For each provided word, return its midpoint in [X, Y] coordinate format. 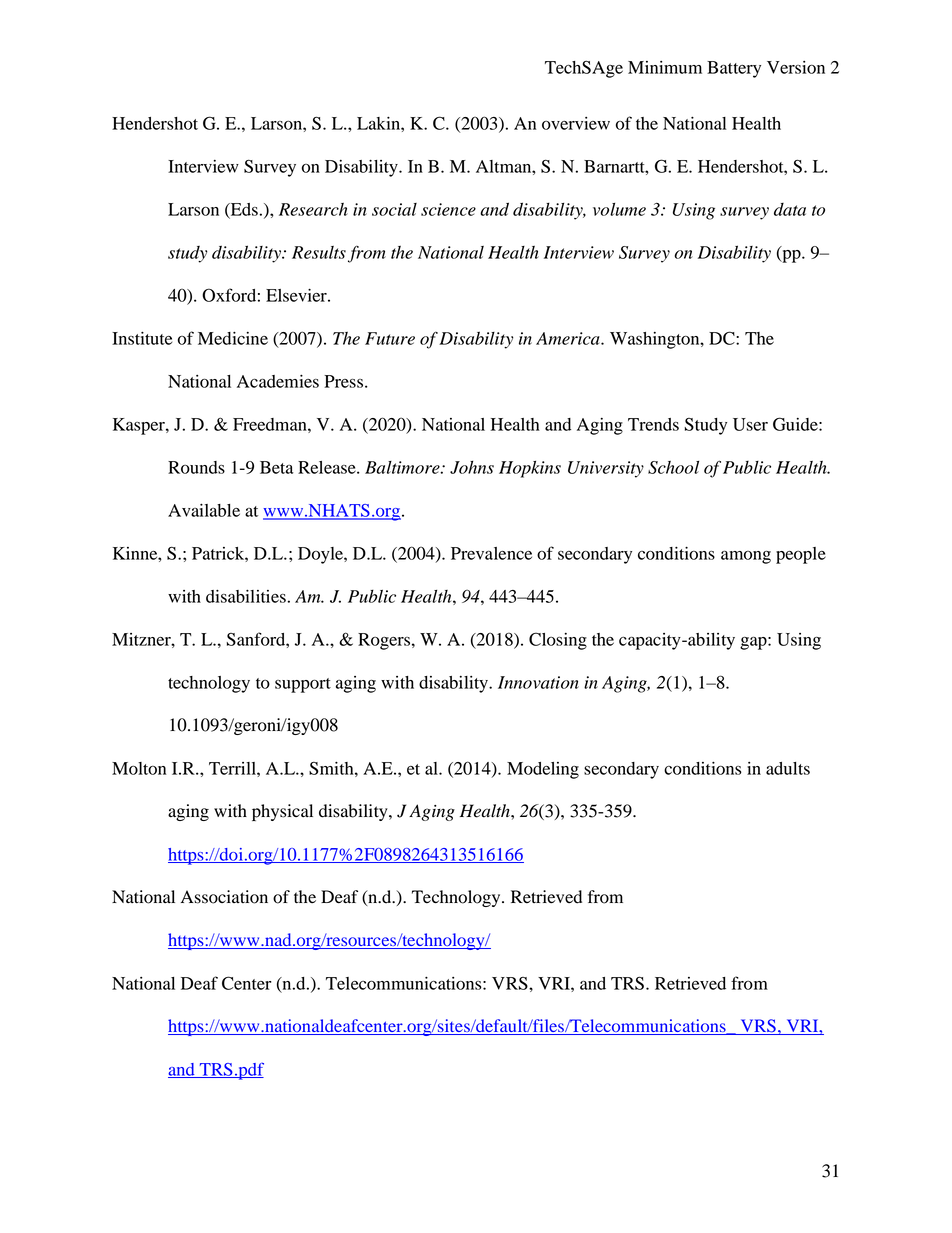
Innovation [538, 682]
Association [224, 897]
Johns [472, 467]
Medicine [233, 338]
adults [788, 768]
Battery [734, 69]
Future [390, 338]
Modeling [543, 770]
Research [313, 209]
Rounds [196, 467]
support [303, 685]
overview [576, 123]
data [790, 209]
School [673, 467]
